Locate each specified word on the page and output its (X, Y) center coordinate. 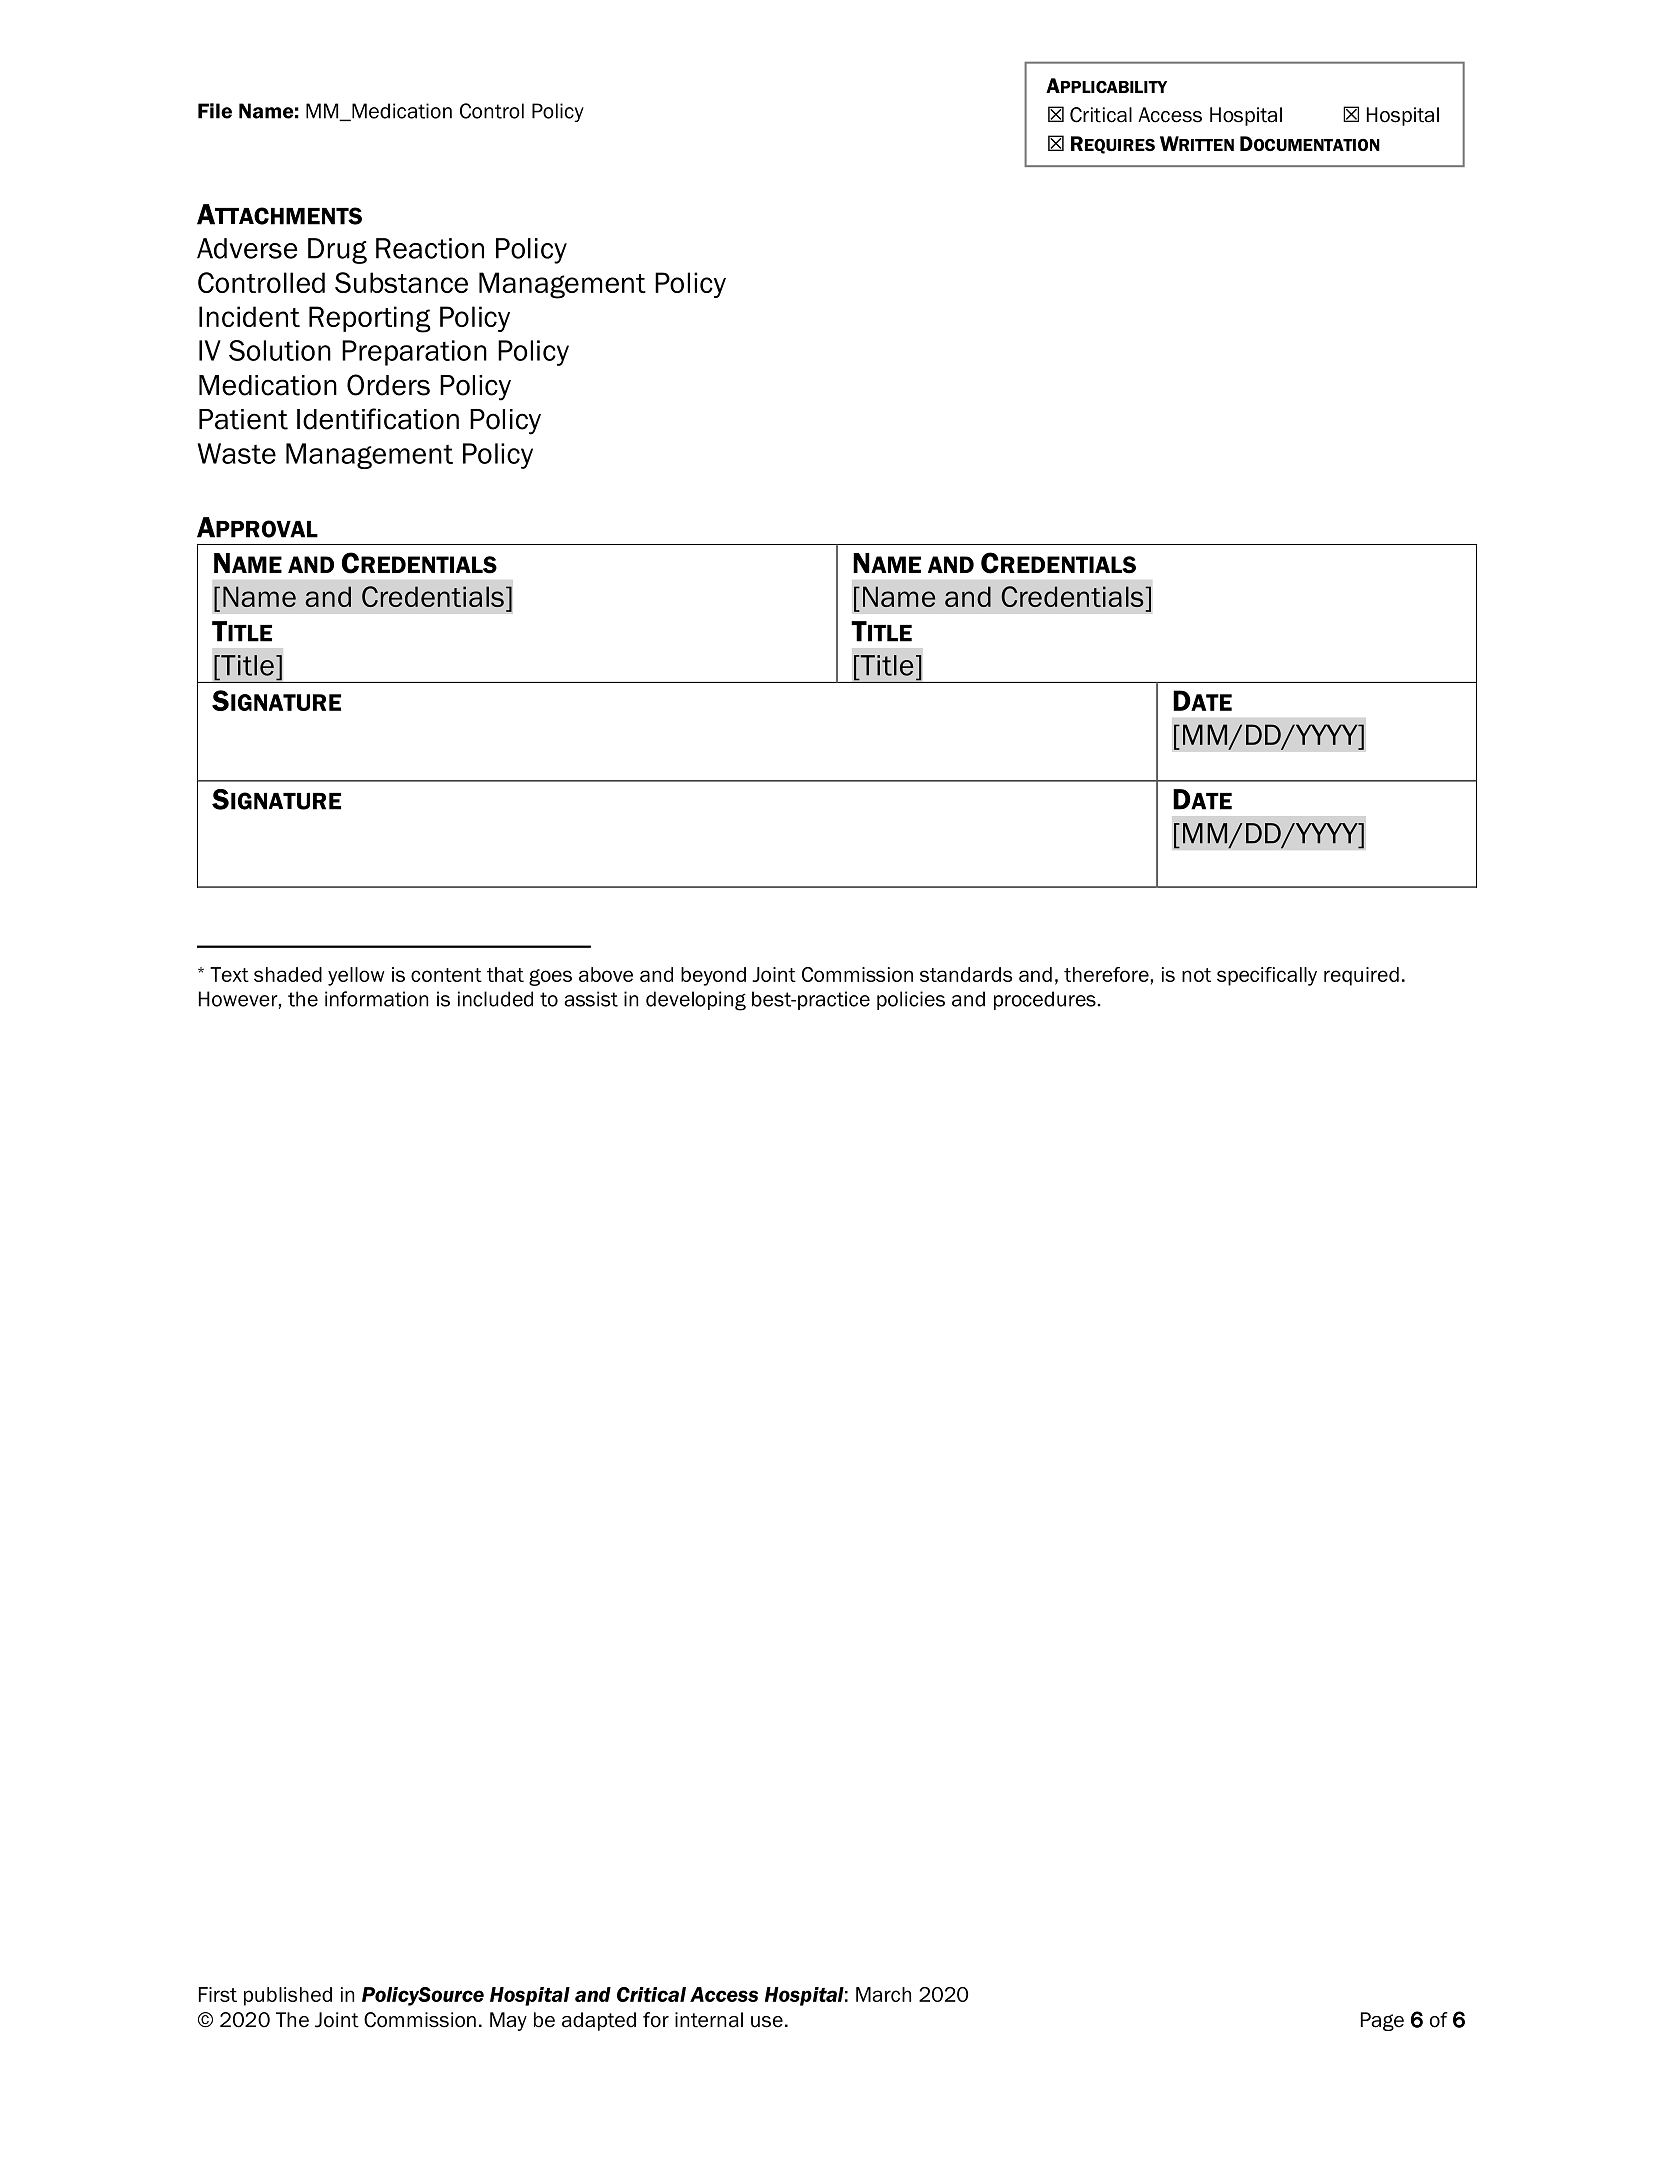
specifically (1267, 976)
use (767, 2022)
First (218, 1994)
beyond (713, 976)
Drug (337, 251)
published (288, 1996)
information (376, 999)
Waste (236, 453)
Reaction (430, 248)
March (883, 1994)
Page (1382, 2021)
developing (696, 1001)
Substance (401, 282)
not (1196, 975)
